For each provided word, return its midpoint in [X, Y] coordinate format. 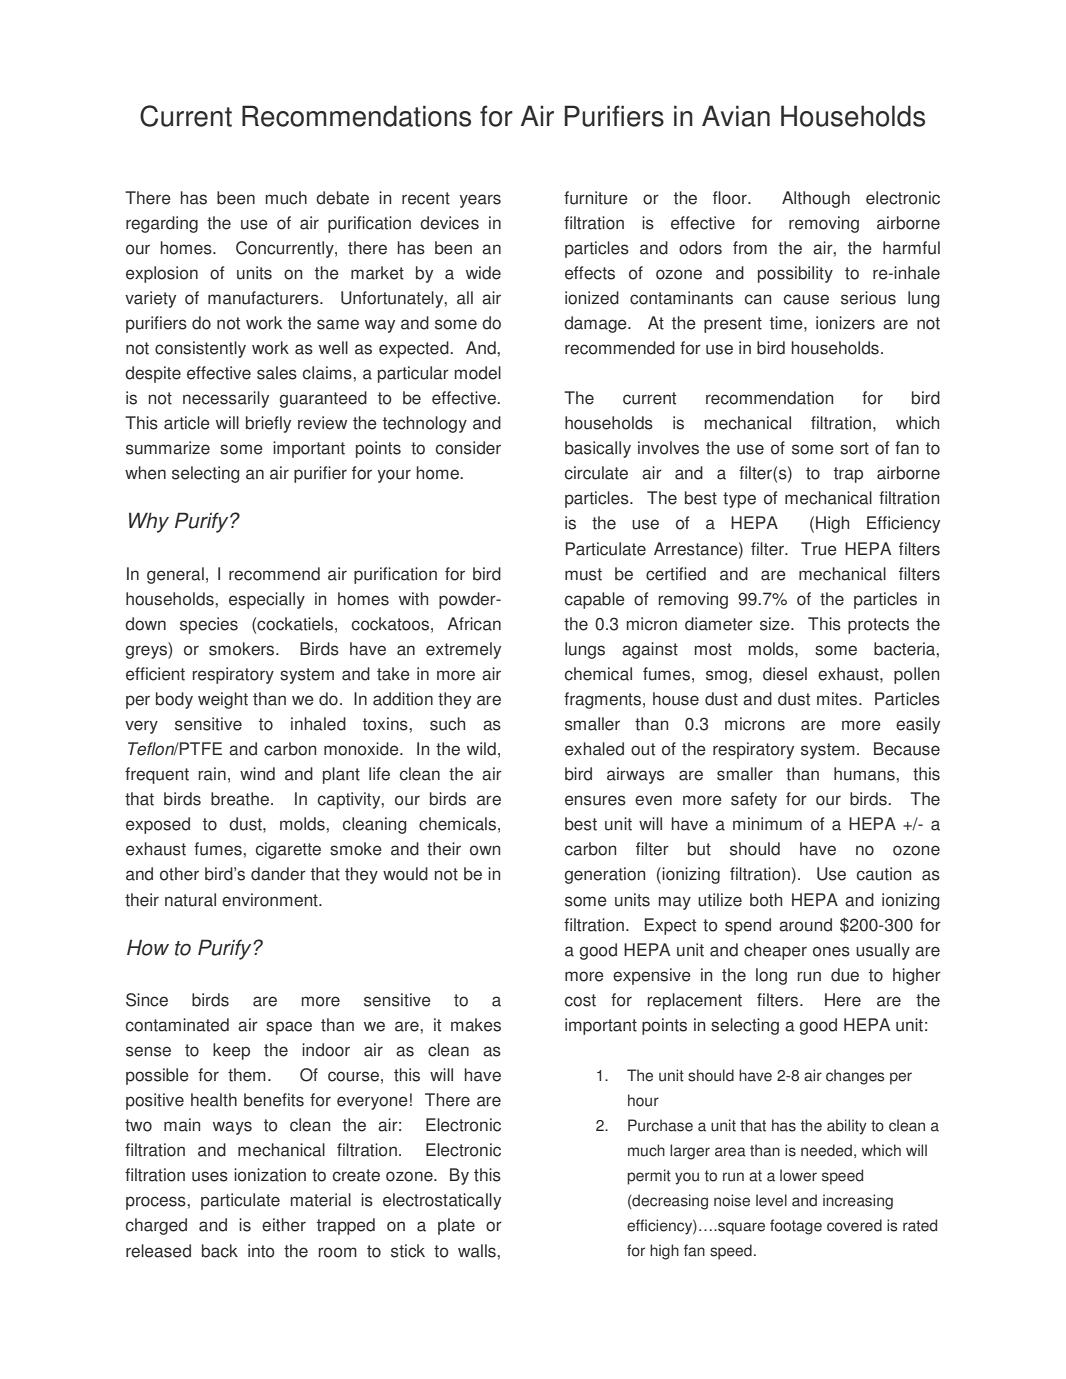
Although [816, 199]
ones [831, 951]
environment [271, 900]
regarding [162, 224]
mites [838, 699]
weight [223, 700]
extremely [463, 650]
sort [854, 448]
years [480, 201]
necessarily [226, 399]
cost [580, 1000]
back [220, 1251]
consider [468, 448]
